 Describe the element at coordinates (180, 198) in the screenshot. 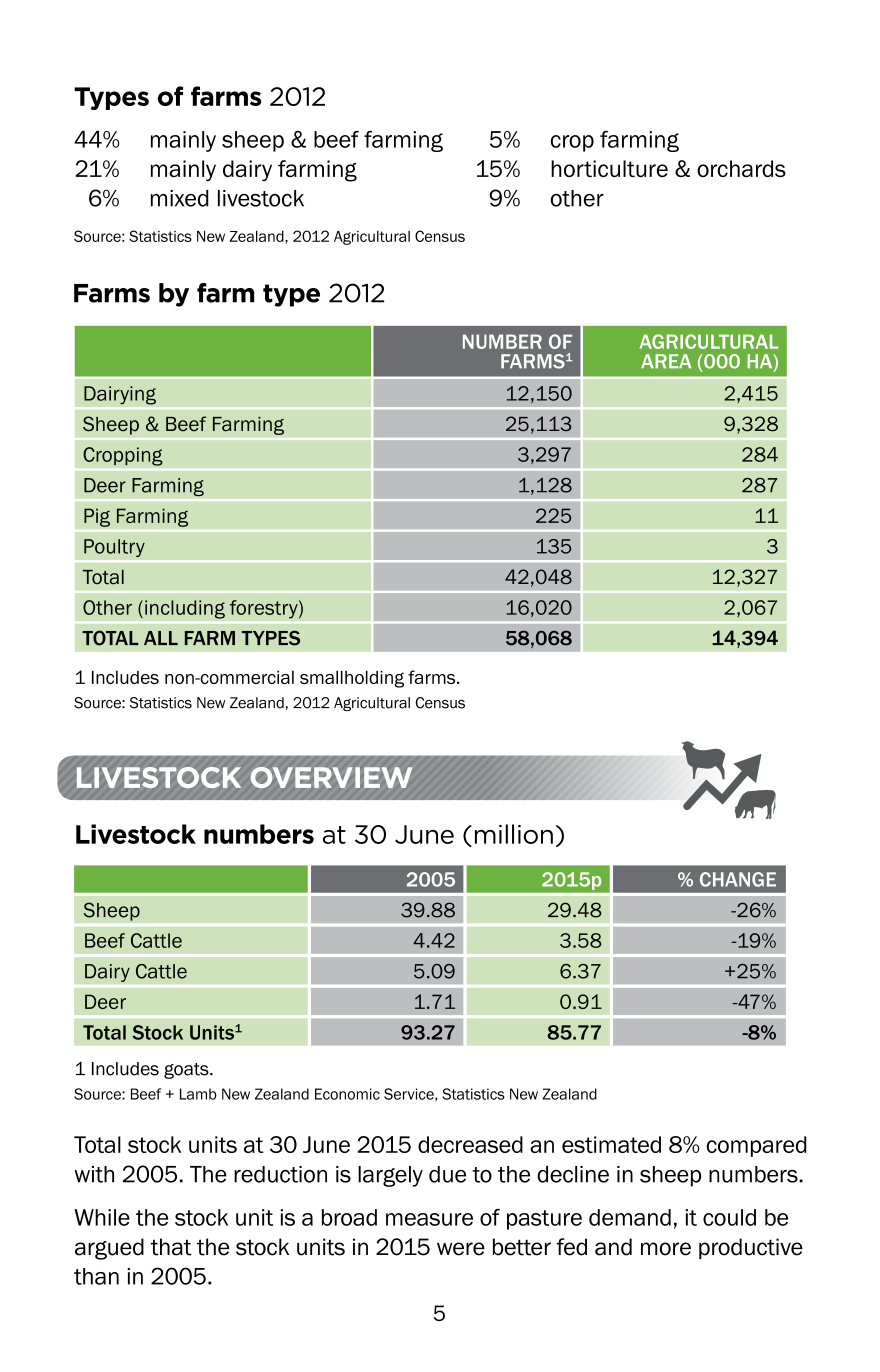

I see `mixed` at that location.
